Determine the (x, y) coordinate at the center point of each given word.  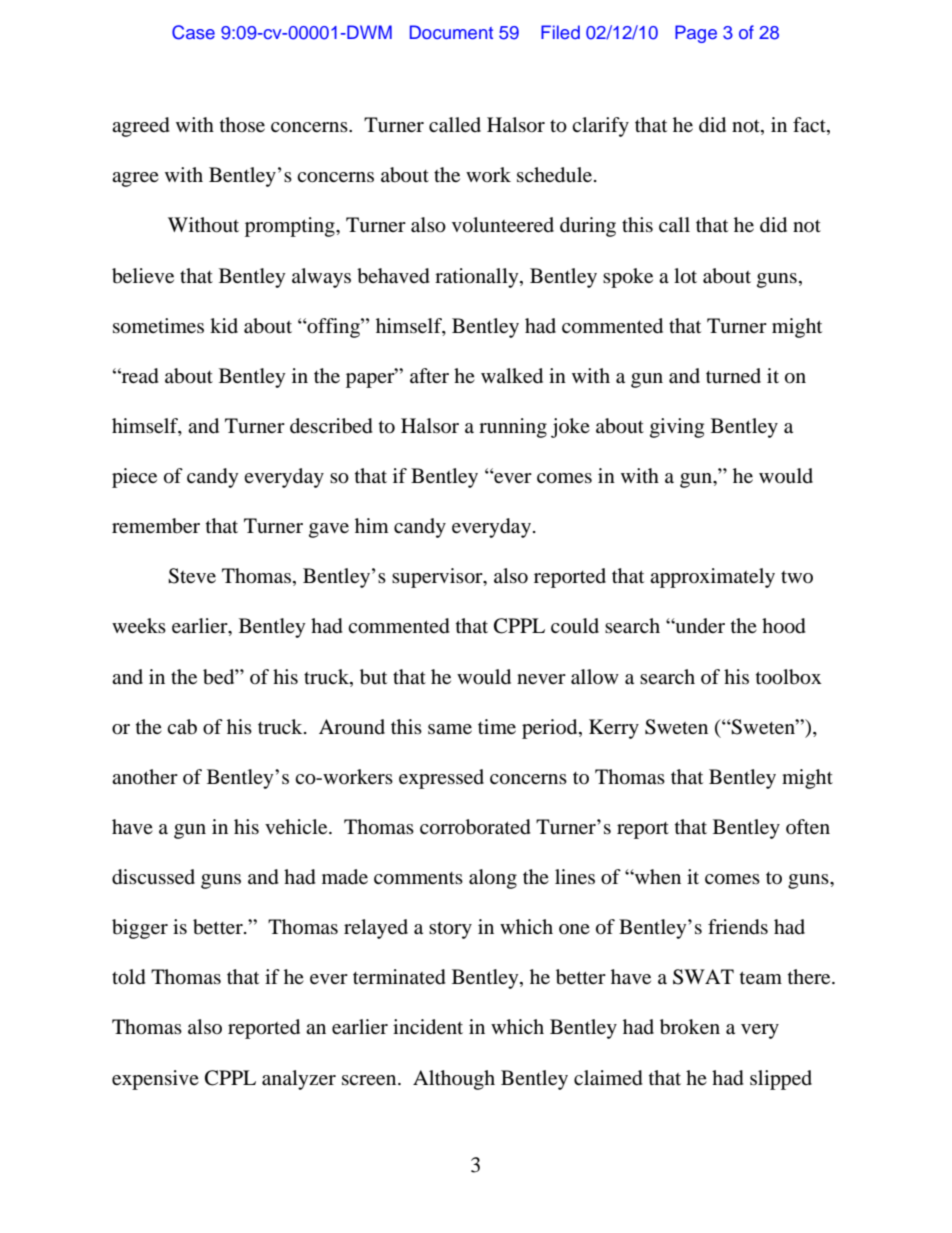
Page (696, 34)
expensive (155, 1080)
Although (454, 1080)
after (429, 375)
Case (193, 32)
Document (451, 32)
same (450, 729)
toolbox (789, 677)
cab (182, 727)
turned (733, 375)
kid (224, 325)
